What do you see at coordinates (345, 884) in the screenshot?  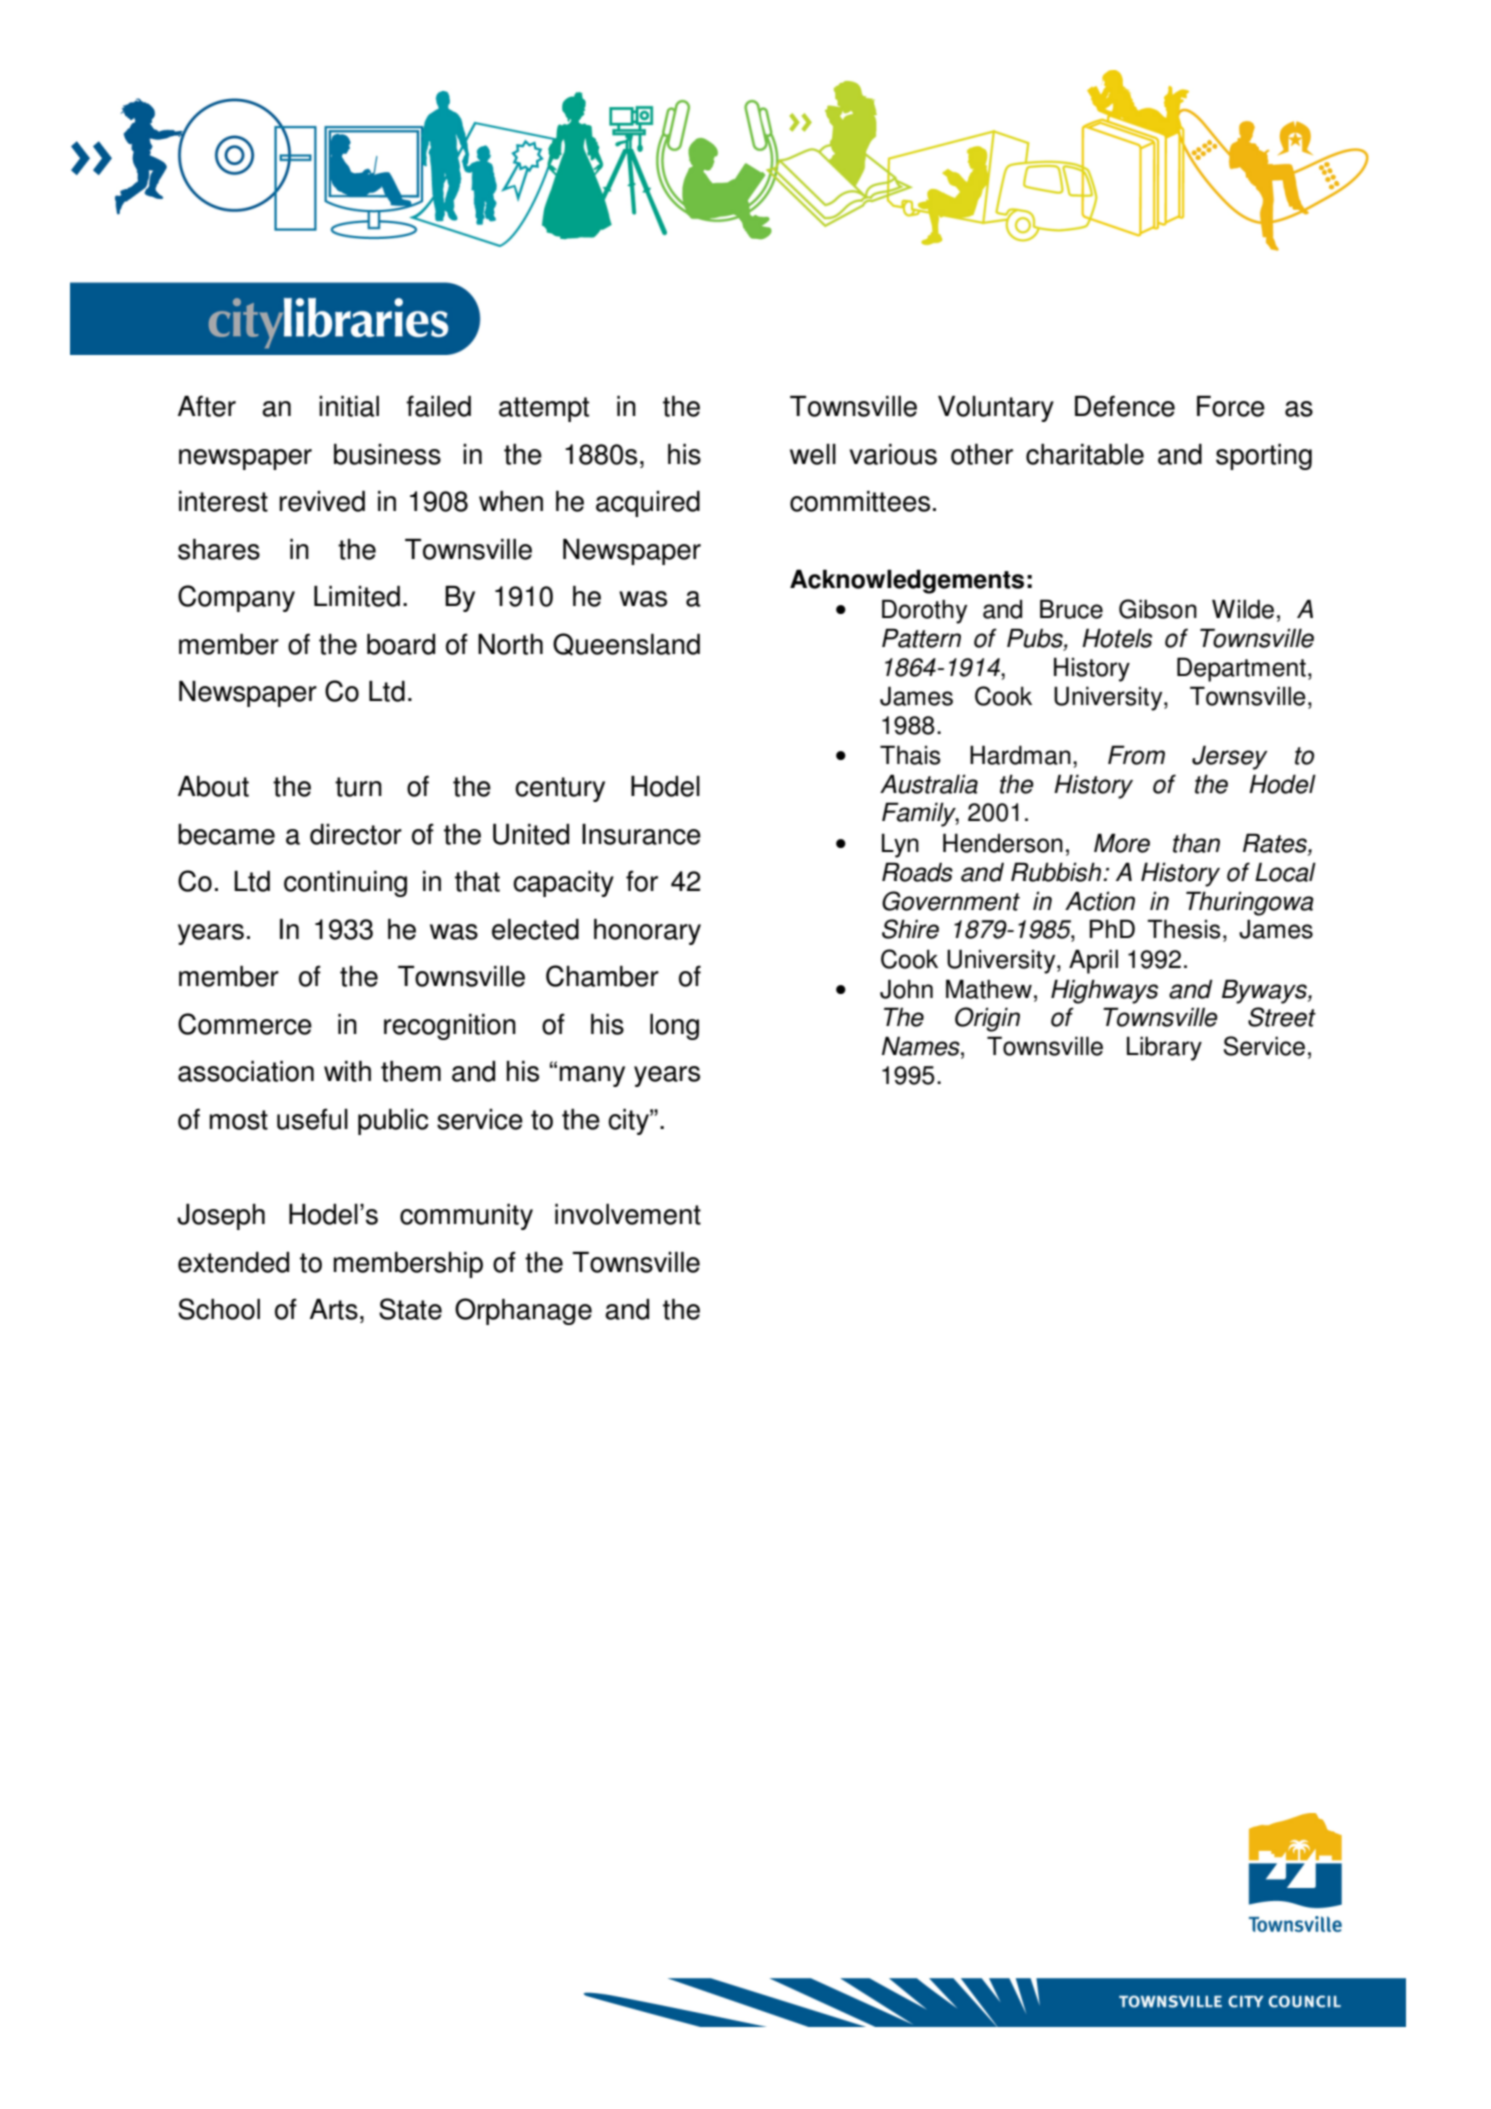 I see `continuing` at bounding box center [345, 884].
